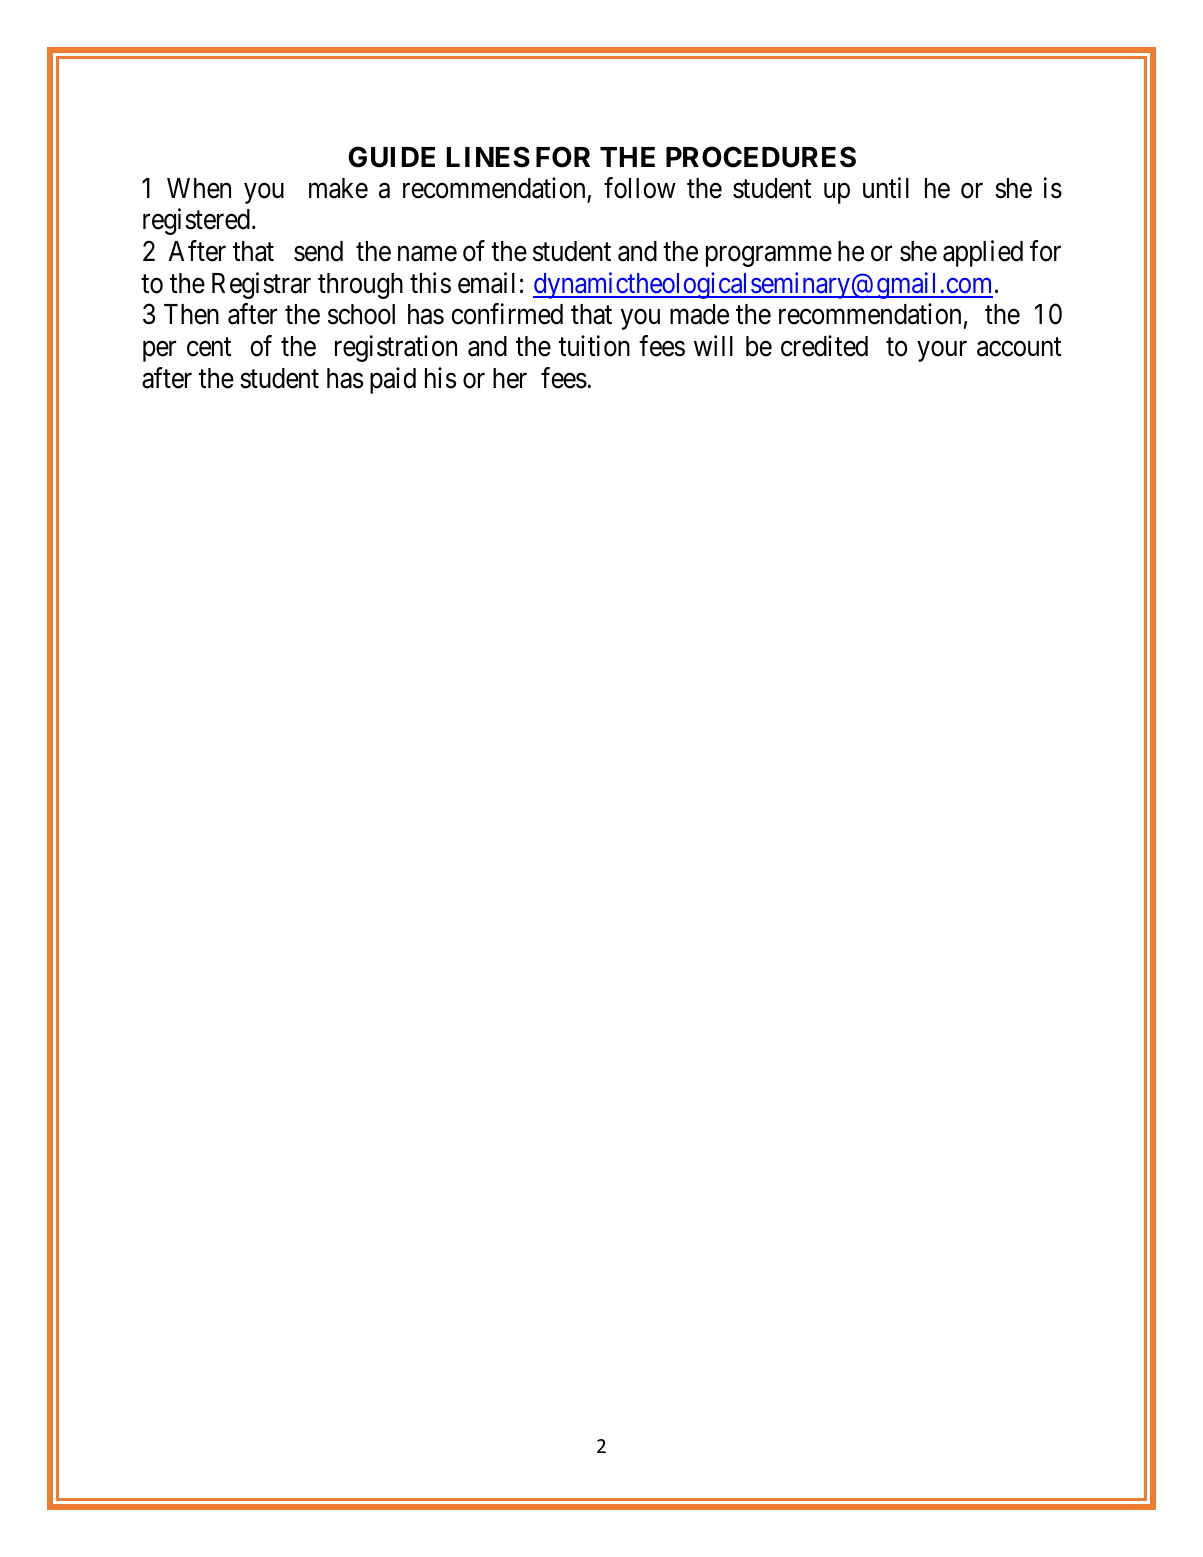  What do you see at coordinates (769, 256) in the image?
I see `programme` at bounding box center [769, 256].
